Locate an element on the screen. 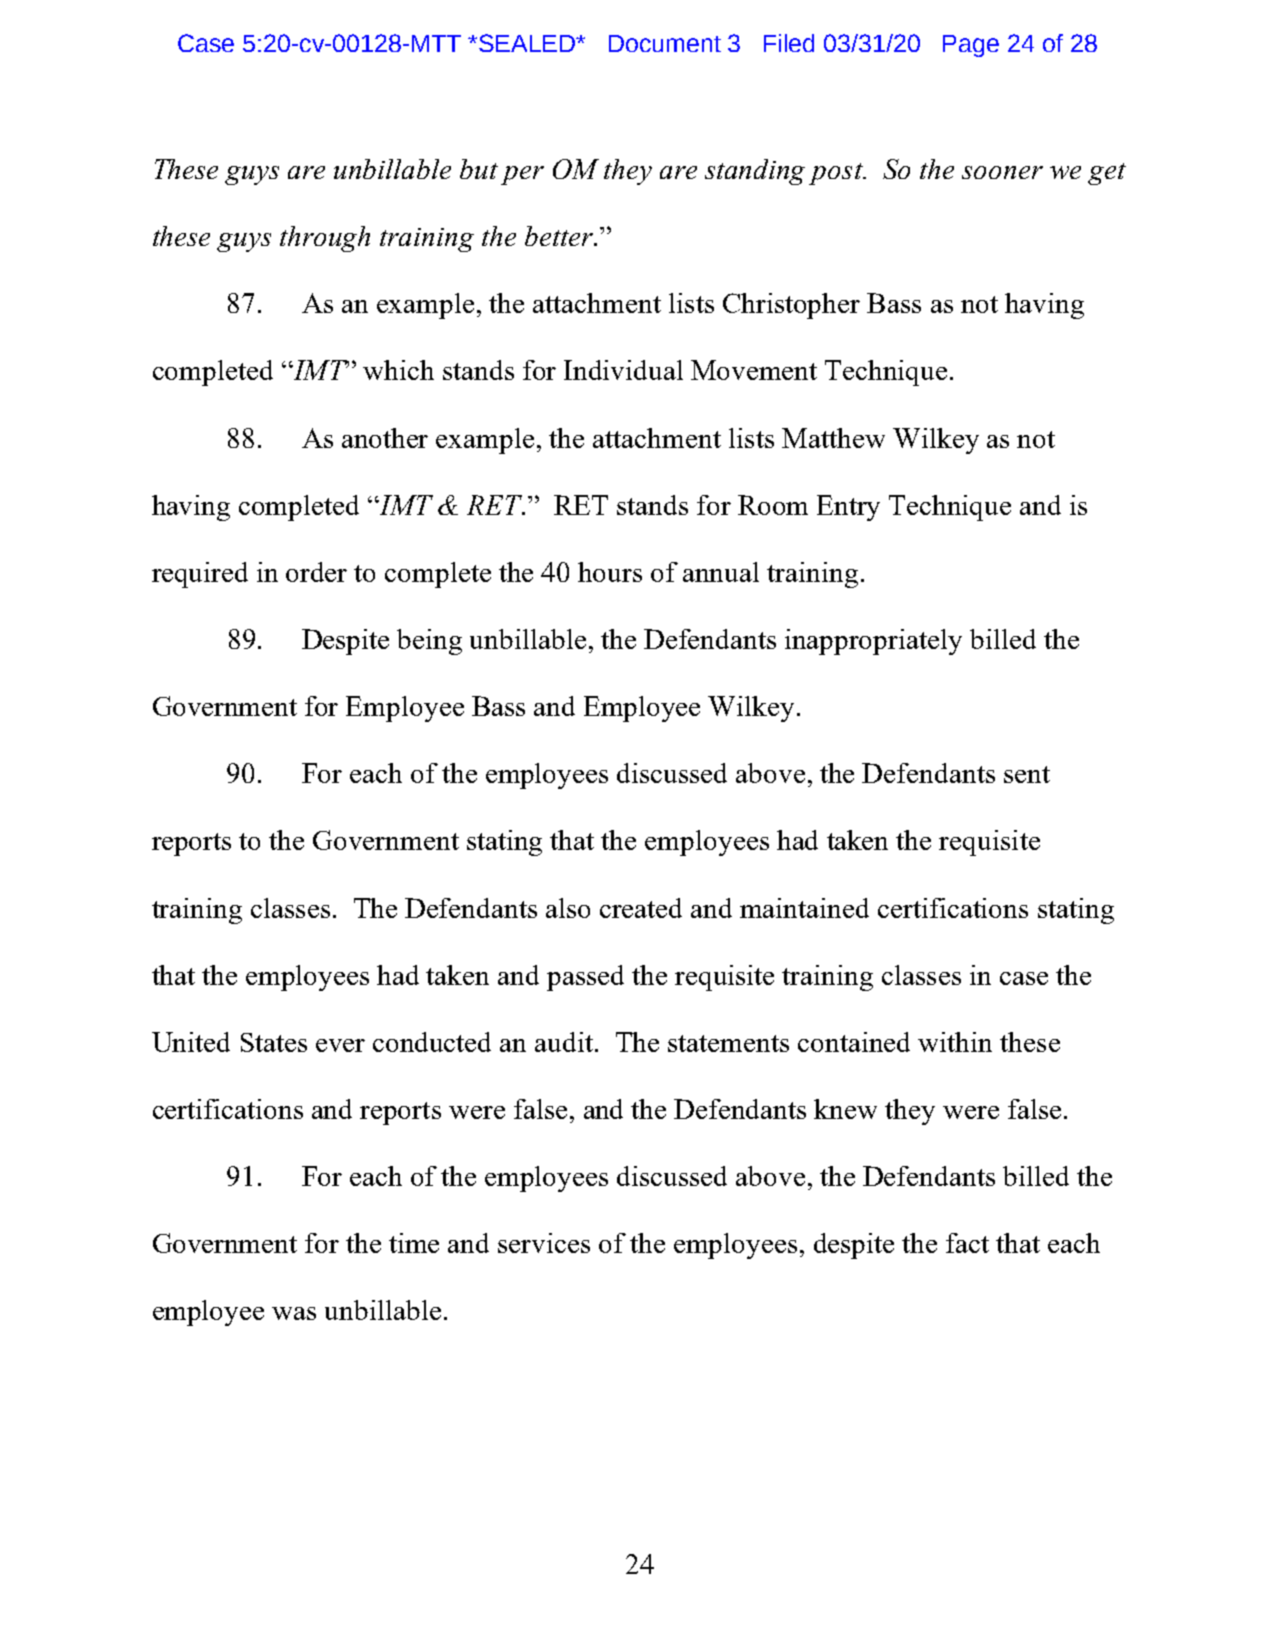  sent is located at coordinates (1027, 774).
